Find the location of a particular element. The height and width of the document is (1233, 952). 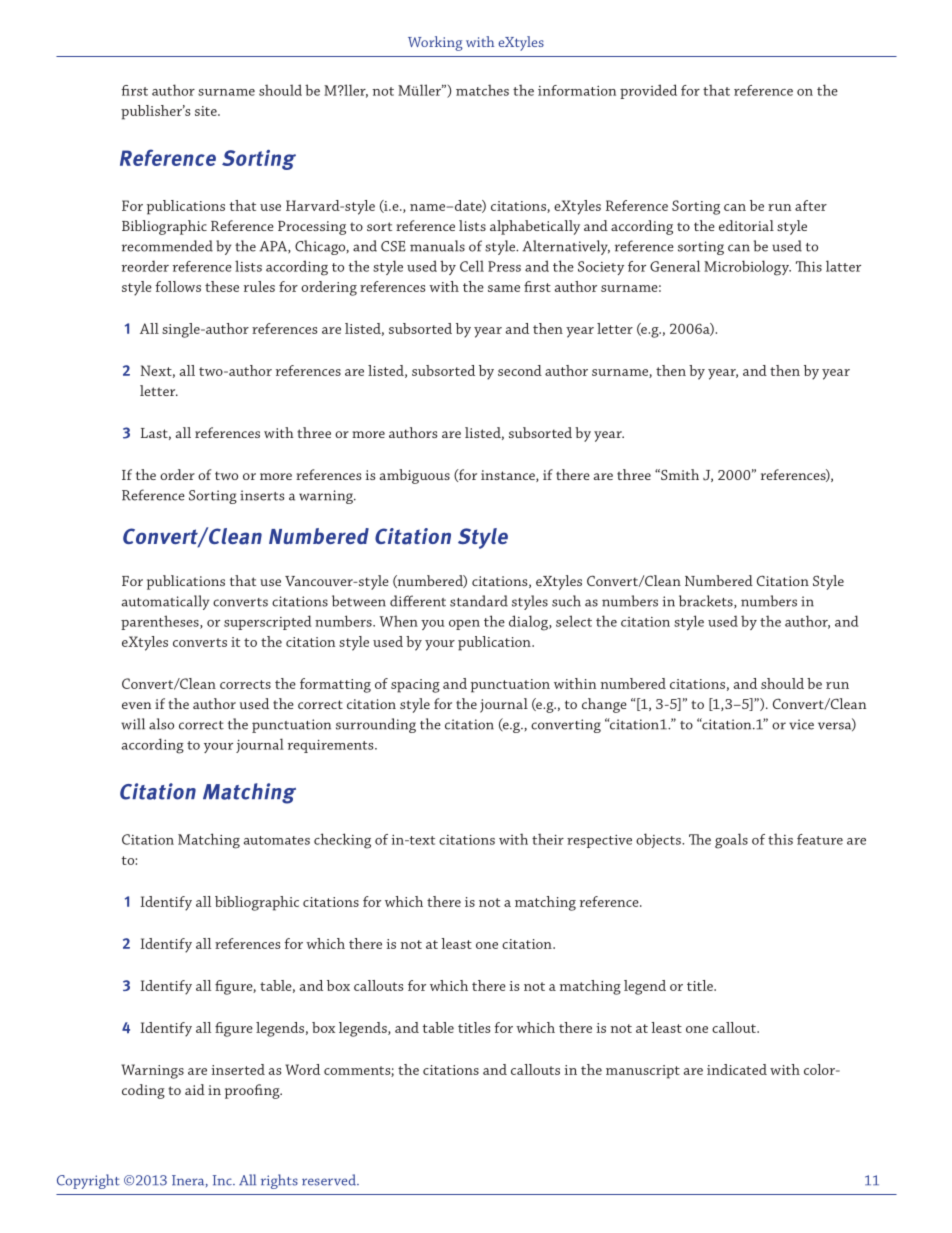

instance is located at coordinates (509, 476).
